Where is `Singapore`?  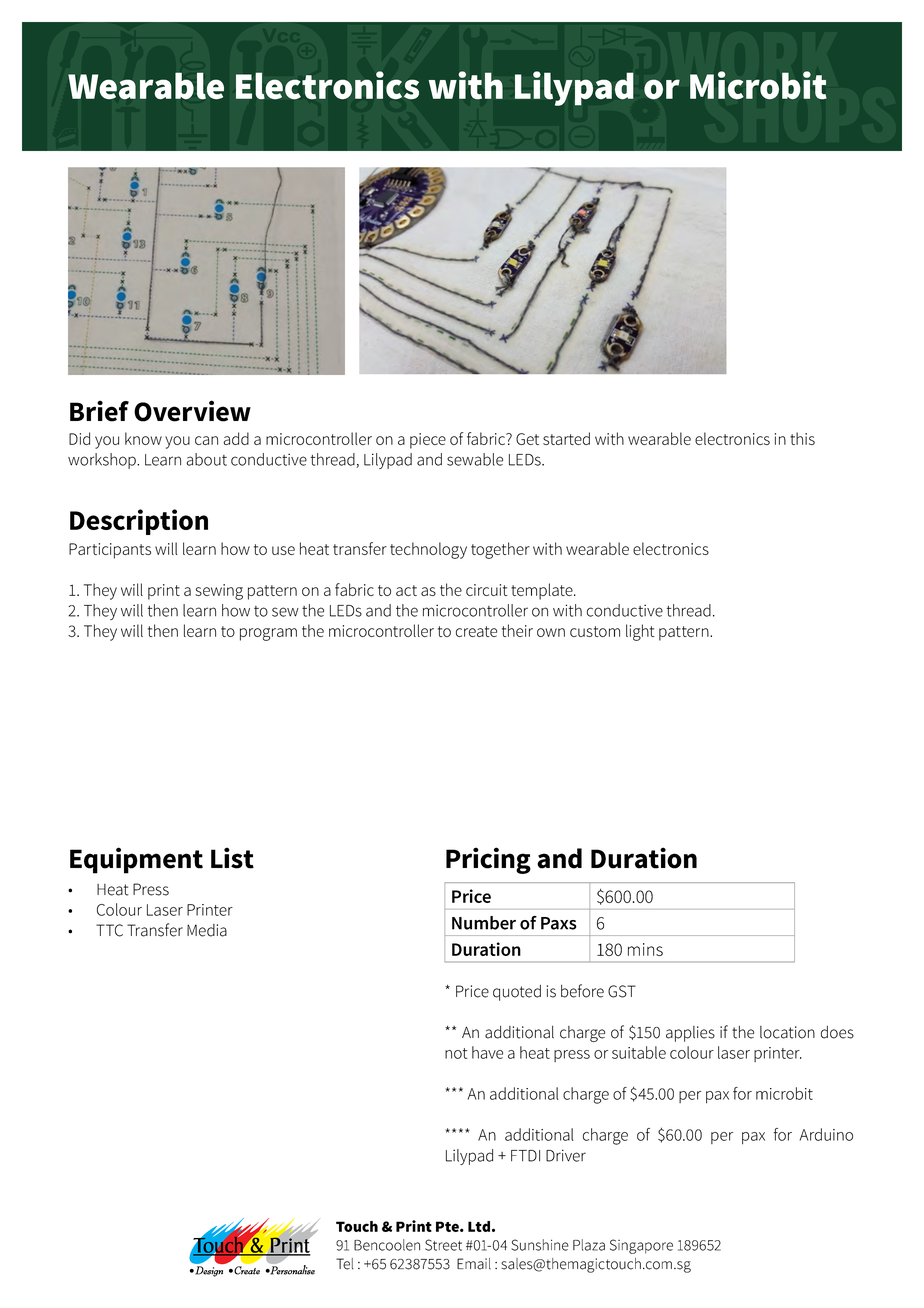 Singapore is located at coordinates (641, 1246).
